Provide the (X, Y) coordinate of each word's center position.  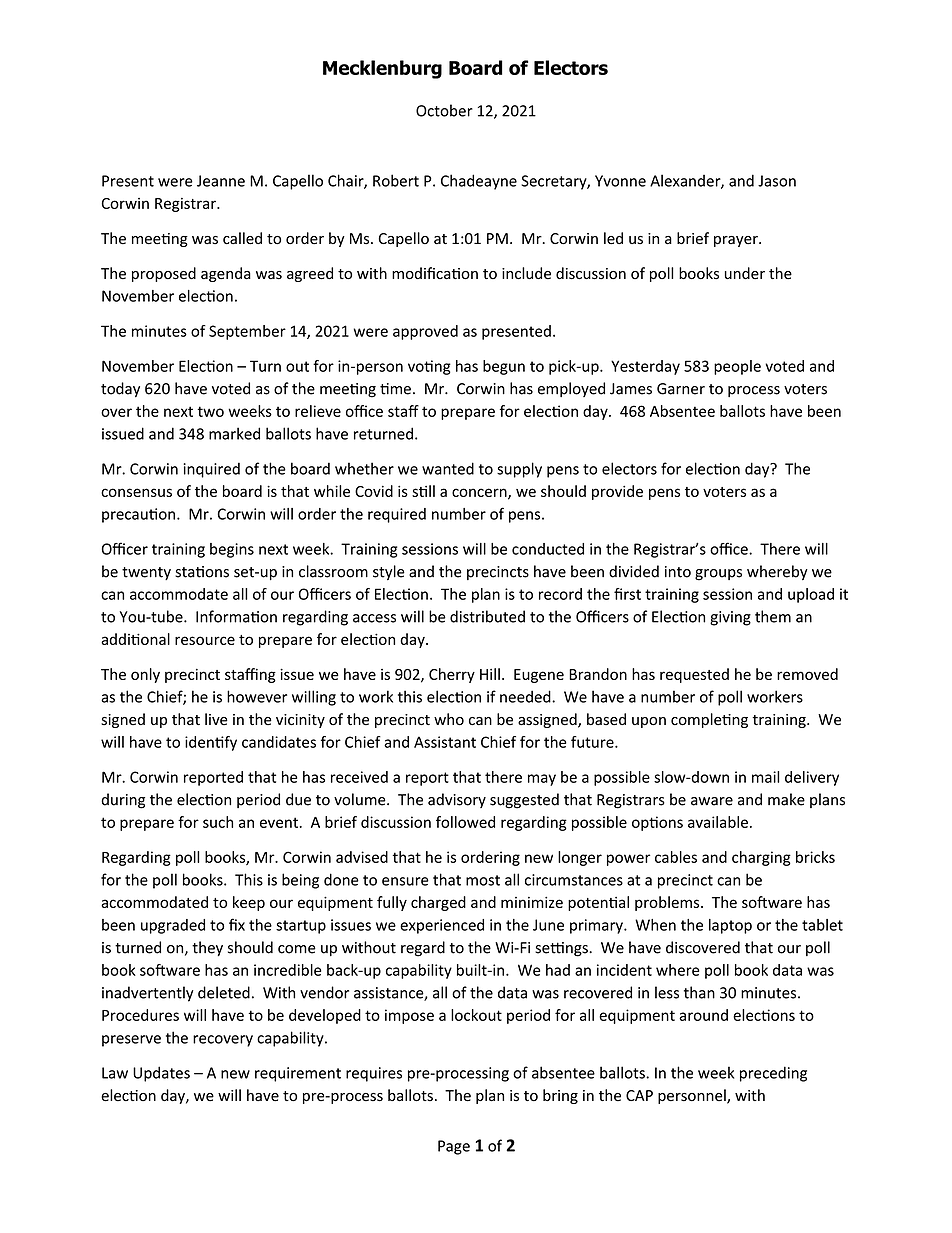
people (737, 367)
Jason (777, 181)
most (483, 880)
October (444, 110)
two (210, 411)
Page (454, 1147)
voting (429, 367)
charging (761, 858)
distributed (487, 616)
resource (205, 640)
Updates (161, 1074)
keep (249, 903)
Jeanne (221, 181)
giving (730, 618)
